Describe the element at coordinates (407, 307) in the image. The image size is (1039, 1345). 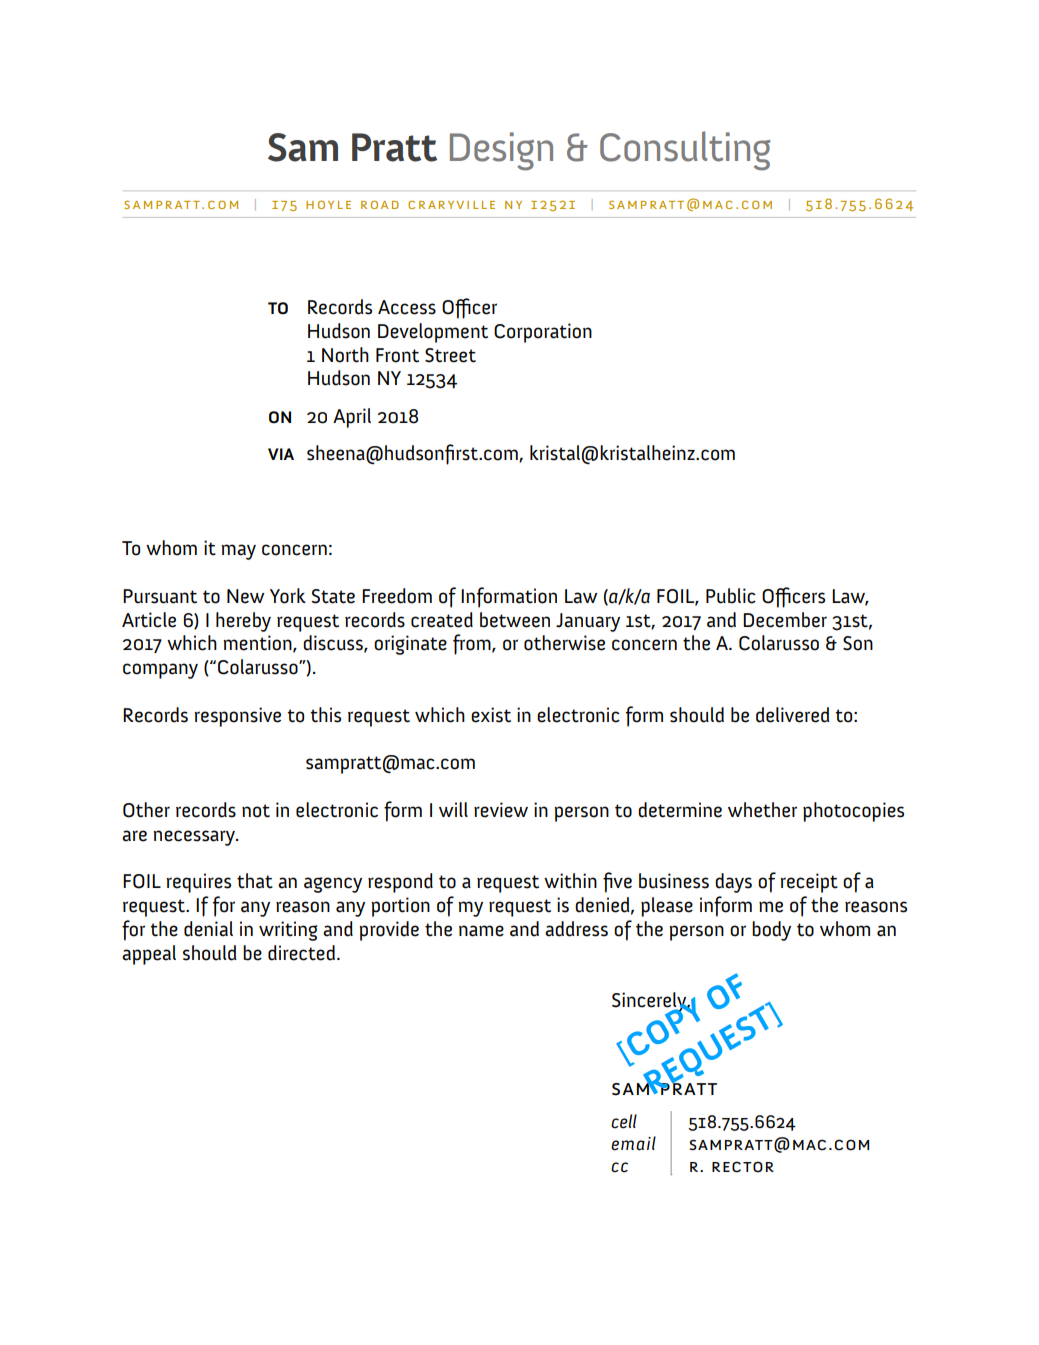
I see `Access` at that location.
